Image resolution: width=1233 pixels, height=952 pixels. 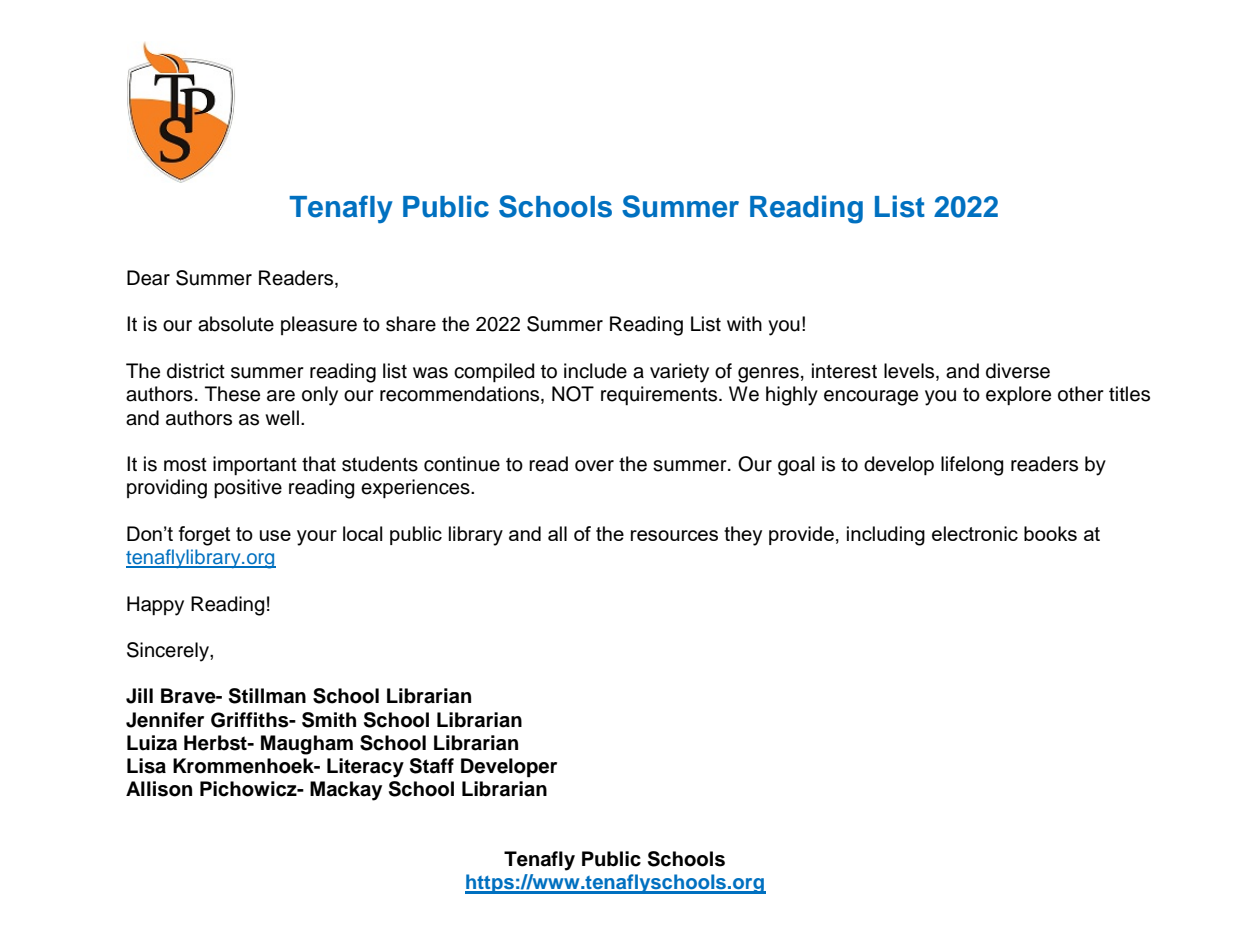 I want to click on lifelong, so click(x=972, y=466).
